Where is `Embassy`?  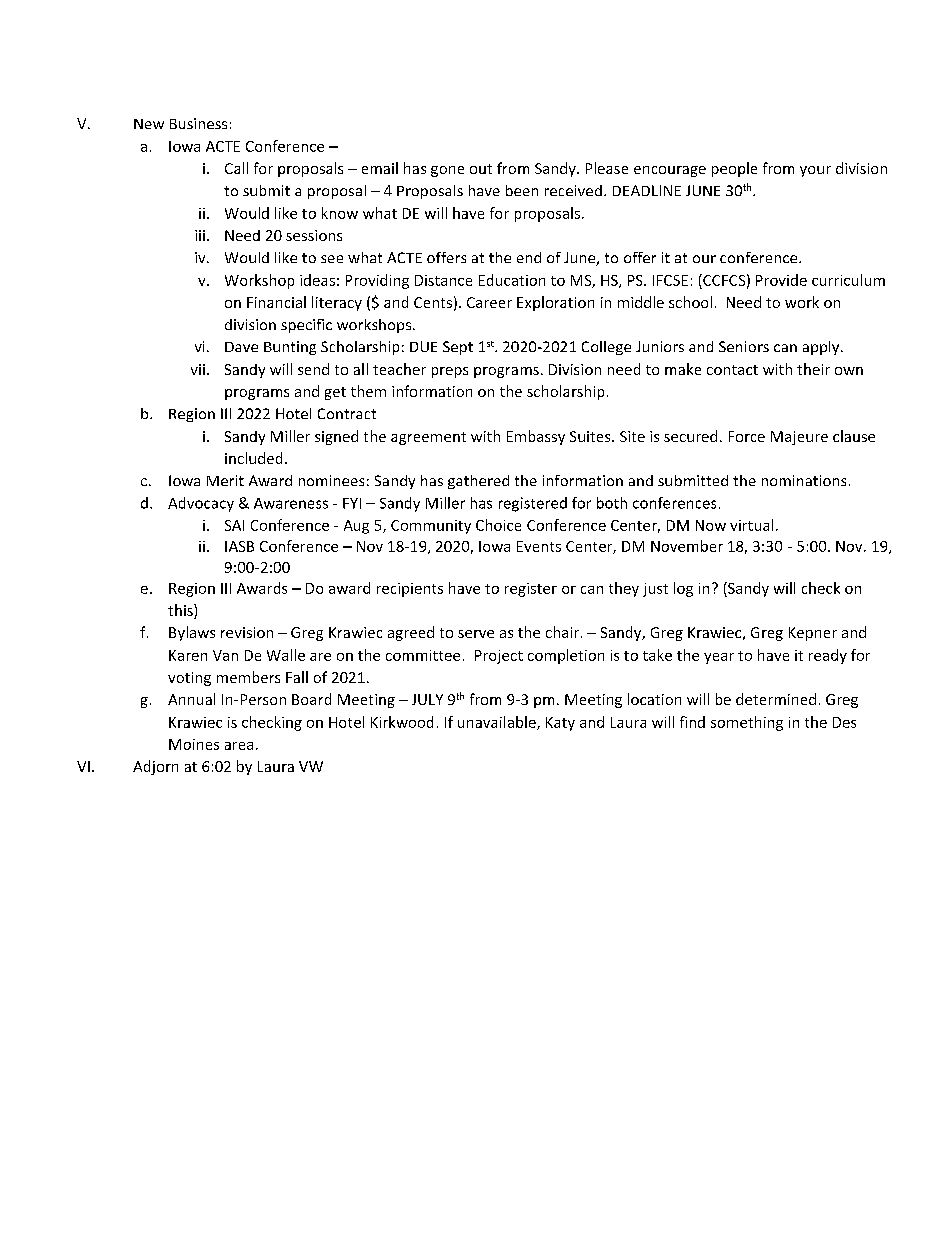
Embassy is located at coordinates (536, 437).
